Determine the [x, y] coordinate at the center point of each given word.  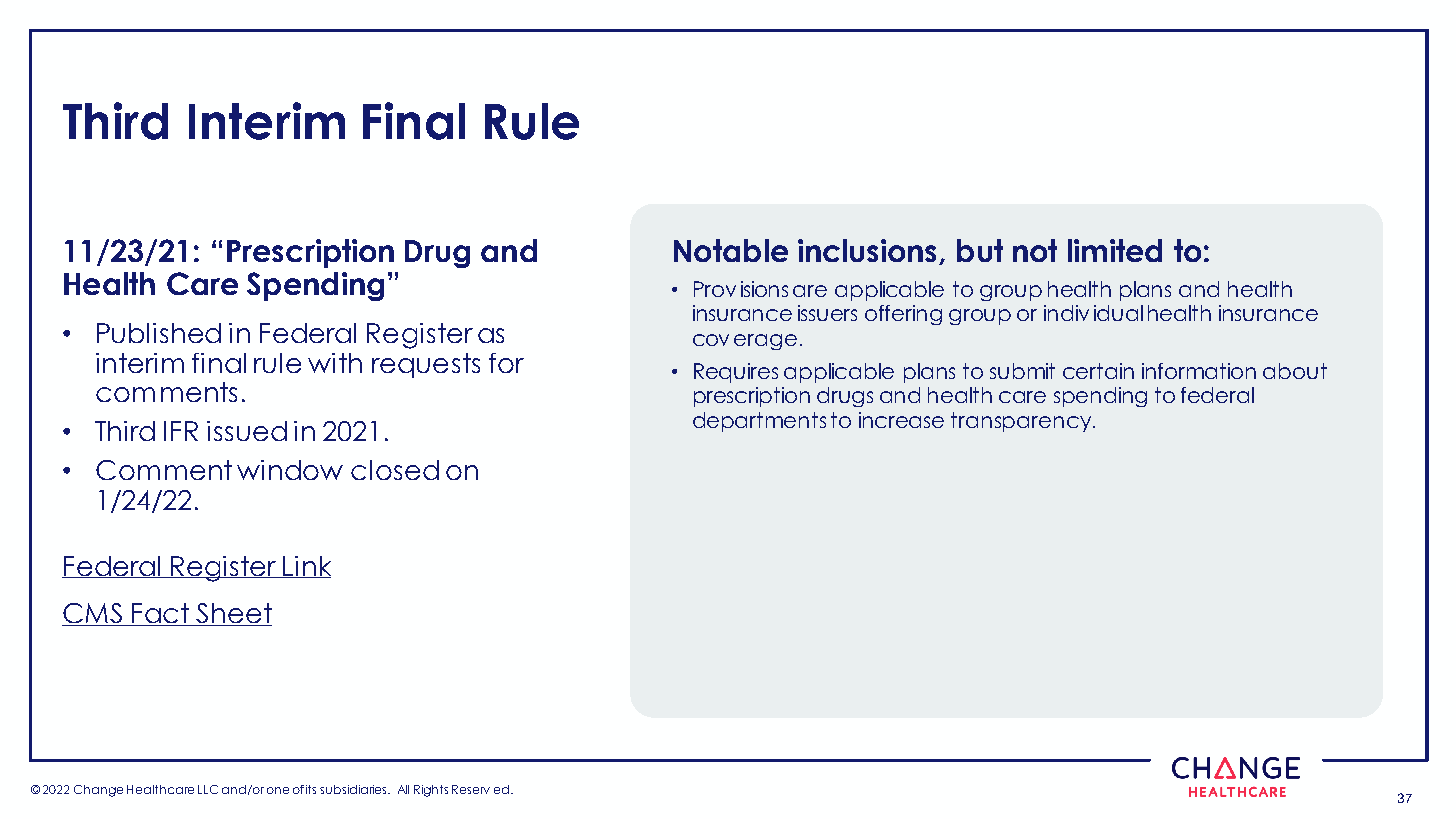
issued [247, 431]
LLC [208, 789]
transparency [1022, 422]
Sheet [233, 614]
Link [306, 567]
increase [901, 420]
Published [159, 333]
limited [1115, 250]
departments [759, 422]
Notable [731, 250]
